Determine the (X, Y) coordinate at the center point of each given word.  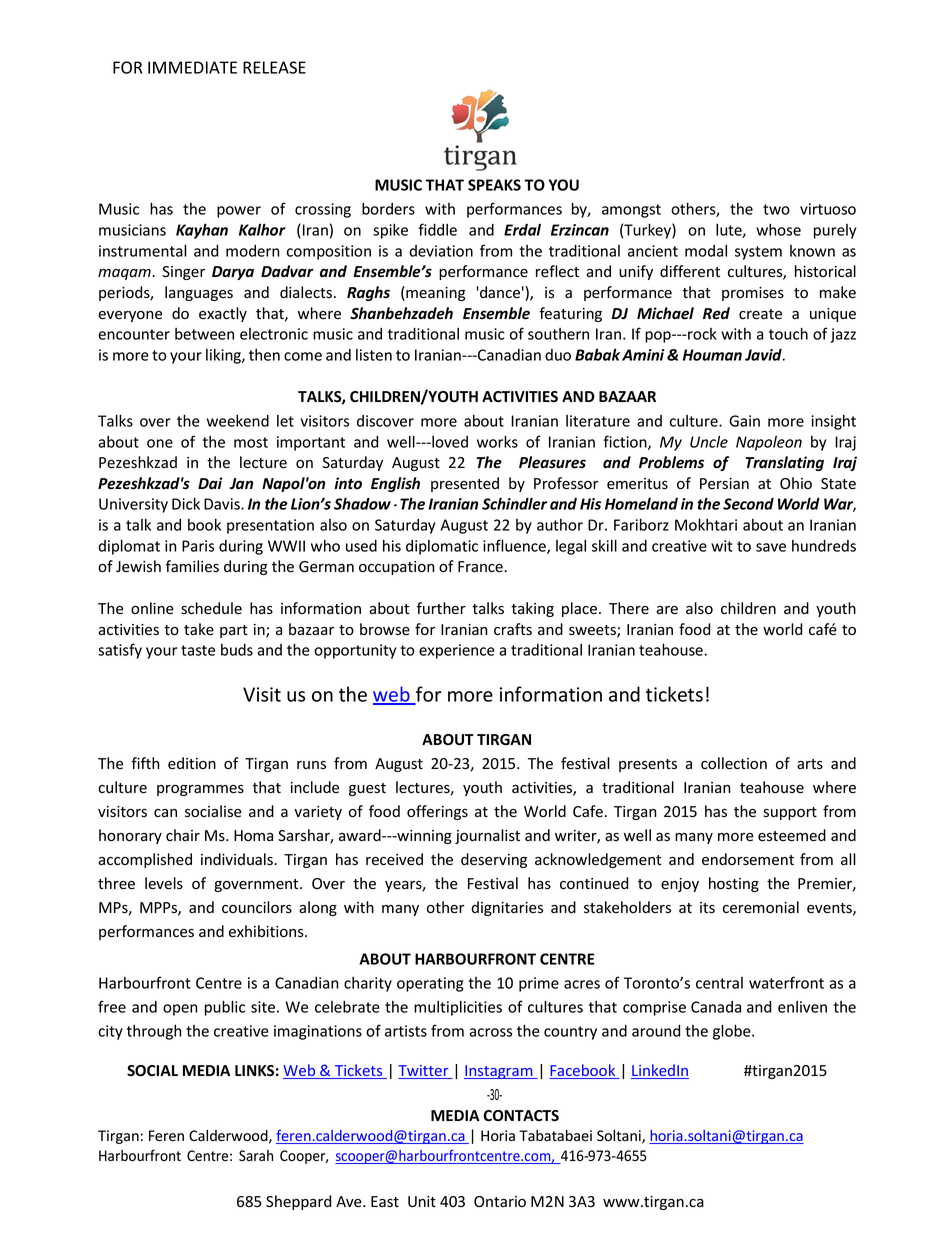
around (656, 1031)
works (497, 441)
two (776, 209)
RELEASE (274, 67)
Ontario (500, 1201)
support (790, 813)
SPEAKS (494, 185)
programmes (200, 790)
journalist (487, 836)
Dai (210, 483)
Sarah (256, 1156)
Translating (784, 463)
